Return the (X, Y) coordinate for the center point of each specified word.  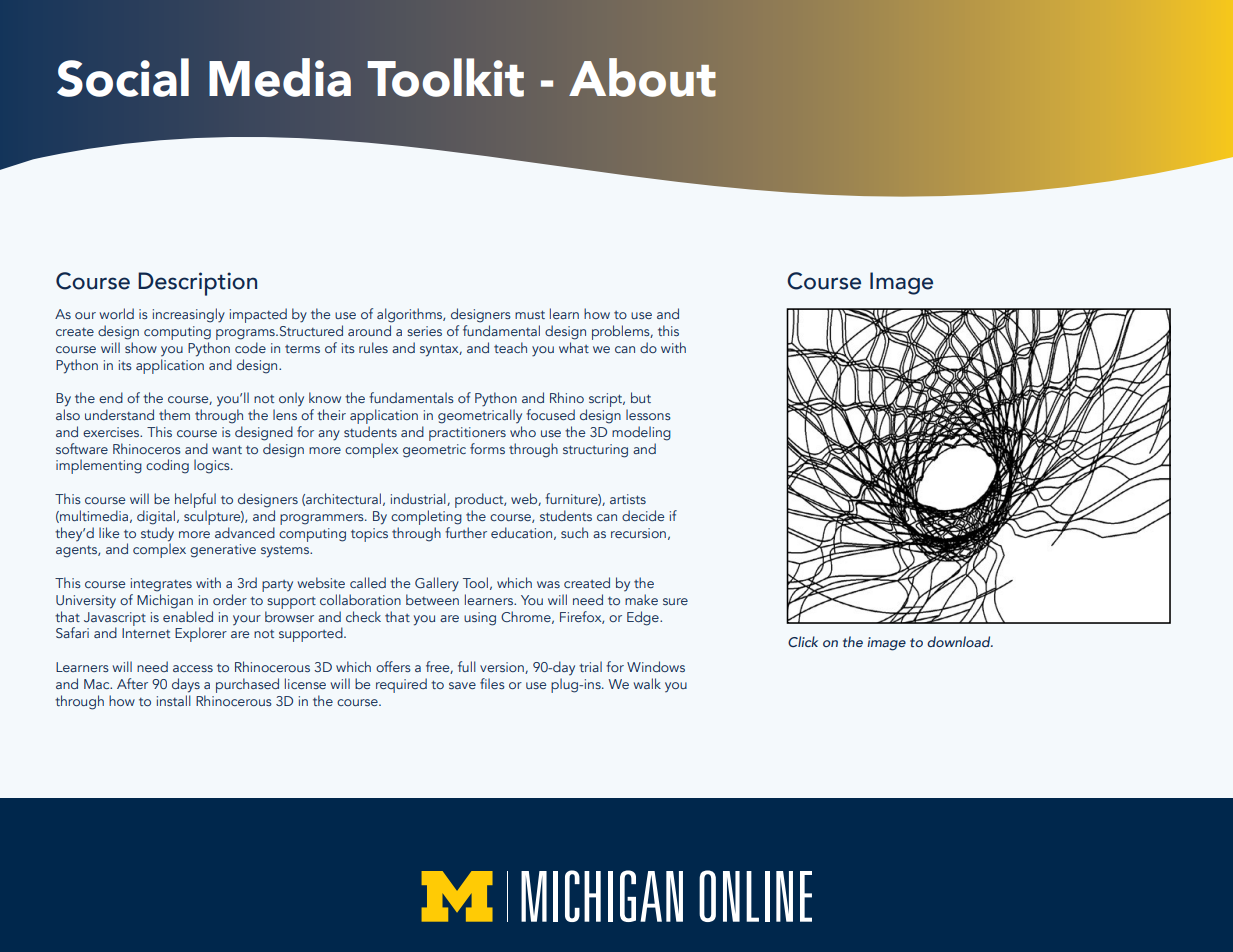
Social (123, 77)
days (186, 685)
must (530, 314)
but (641, 397)
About (642, 77)
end (111, 397)
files (492, 683)
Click (803, 641)
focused (550, 414)
